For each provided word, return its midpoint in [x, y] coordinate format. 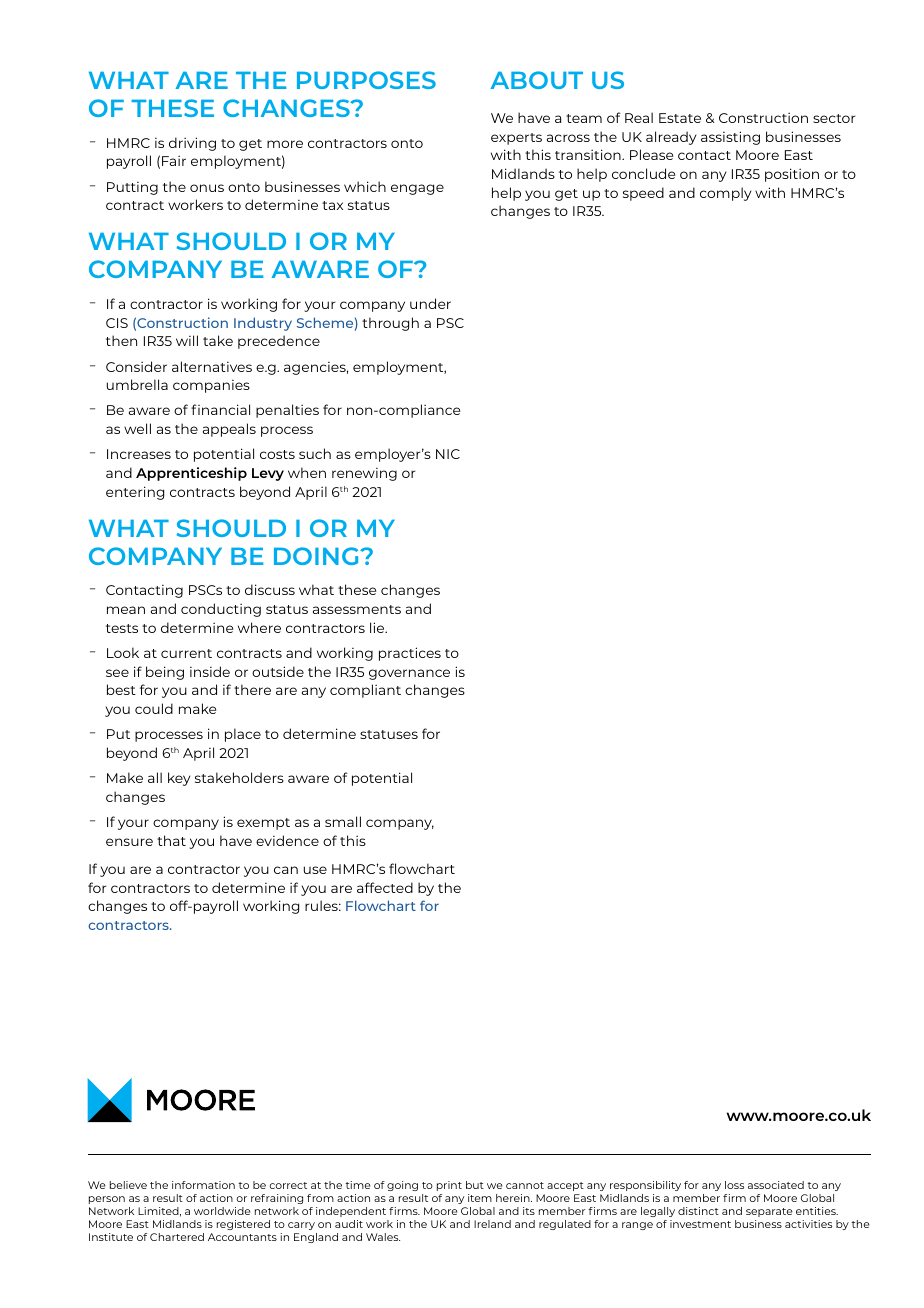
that [171, 840]
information [203, 1185]
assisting [730, 138]
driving [192, 144]
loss [734, 1185]
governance [409, 674]
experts [516, 139]
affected [385, 887]
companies [211, 386]
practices [410, 654]
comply [725, 194]
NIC [448, 454]
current [186, 653]
